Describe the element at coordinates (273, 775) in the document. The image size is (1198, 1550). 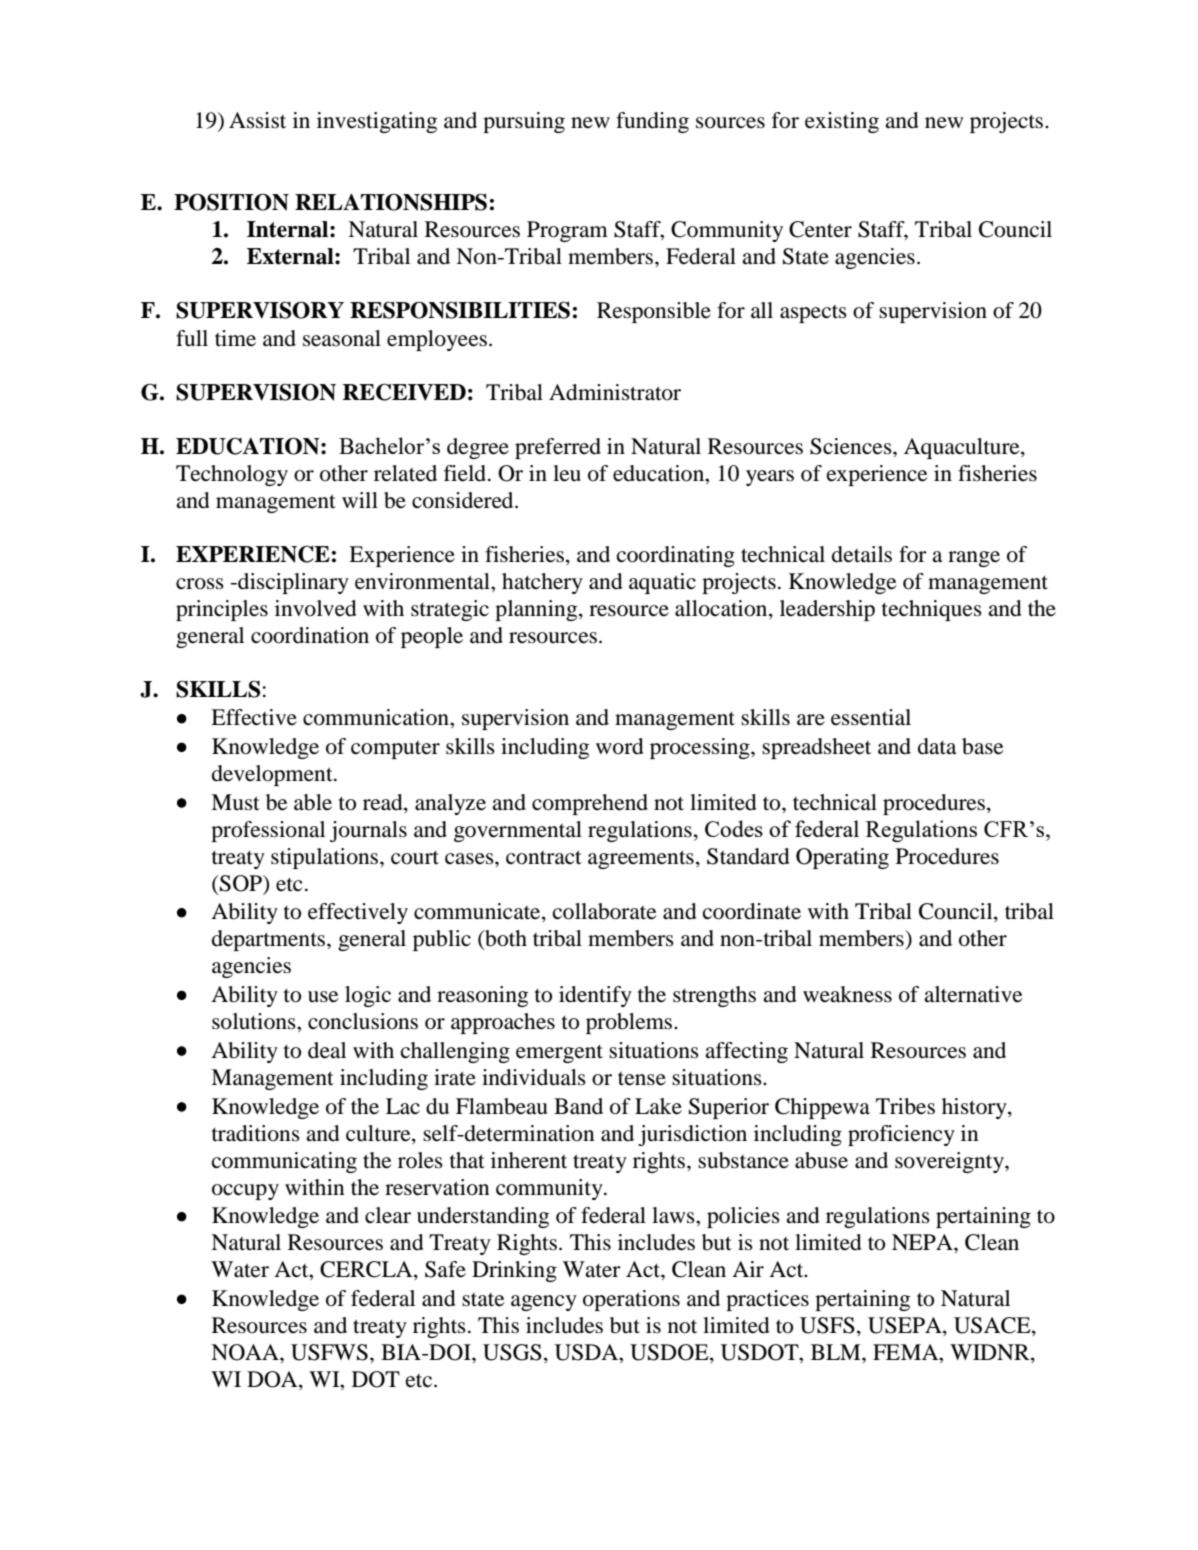
I see `development` at that location.
